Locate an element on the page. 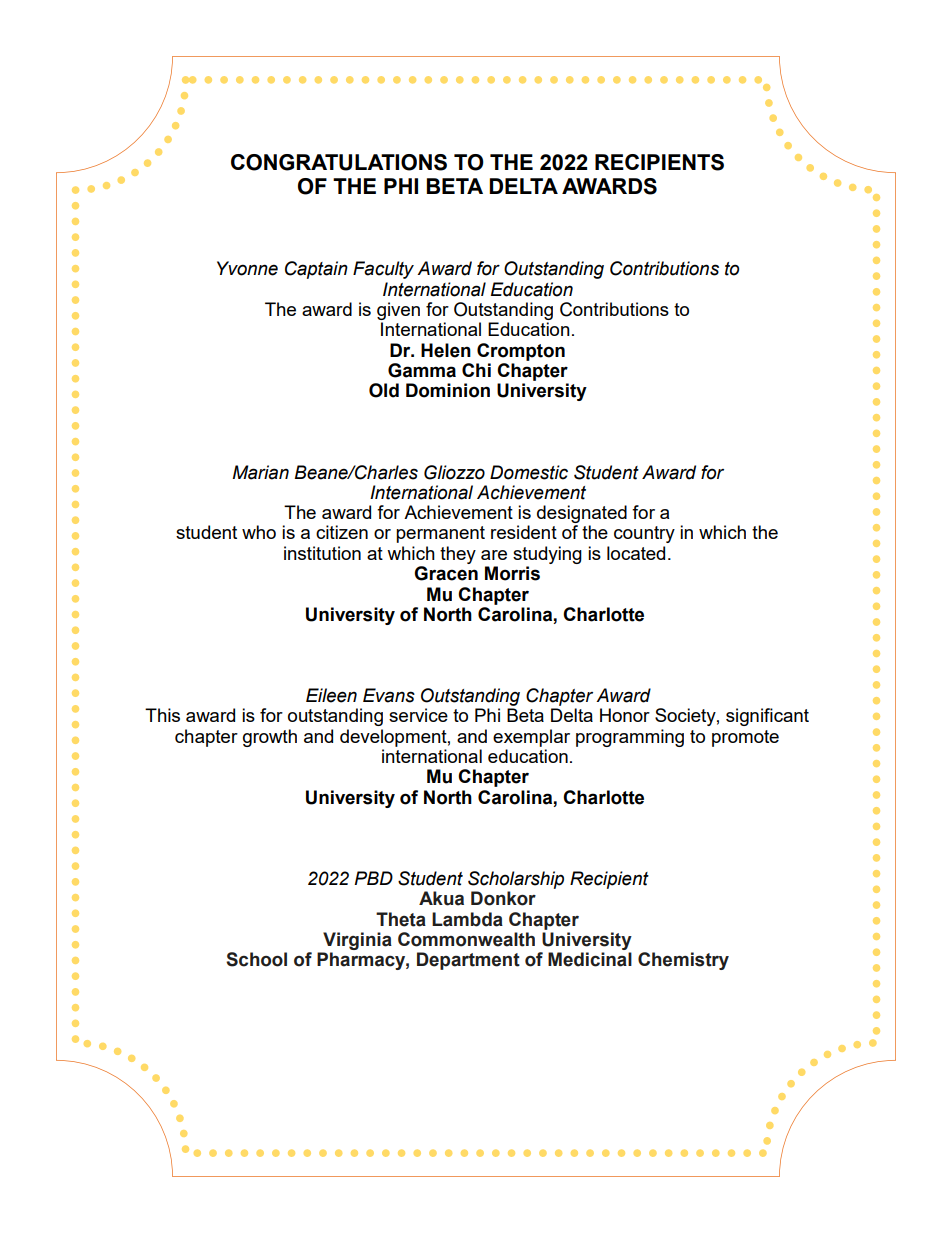 This page has height=1233, width=952. CONGRATULATIONS is located at coordinates (339, 162).
